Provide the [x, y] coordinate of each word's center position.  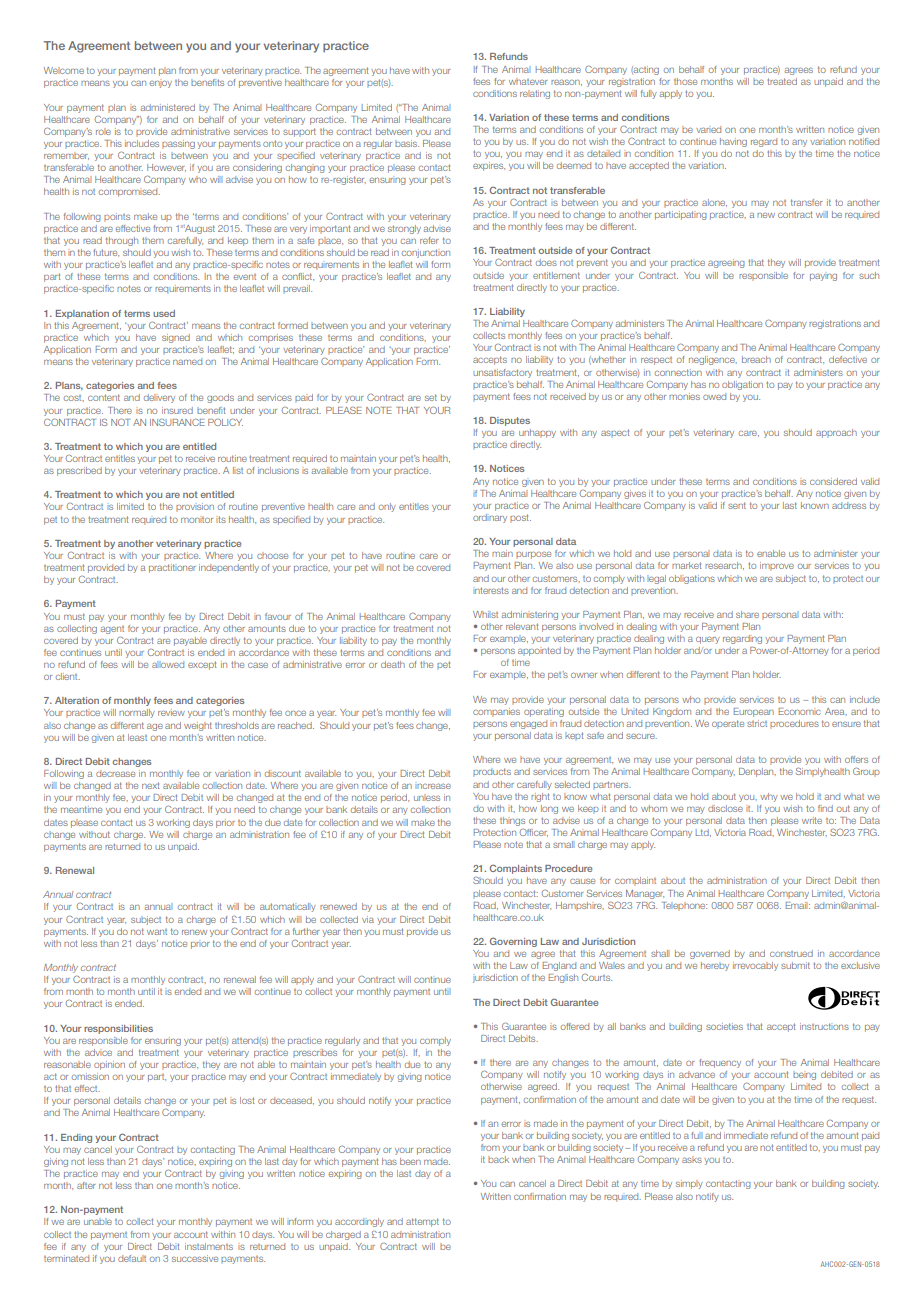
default [132, 1258]
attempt [422, 1222]
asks [692, 1159]
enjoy [161, 84]
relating [535, 94]
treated [782, 81]
